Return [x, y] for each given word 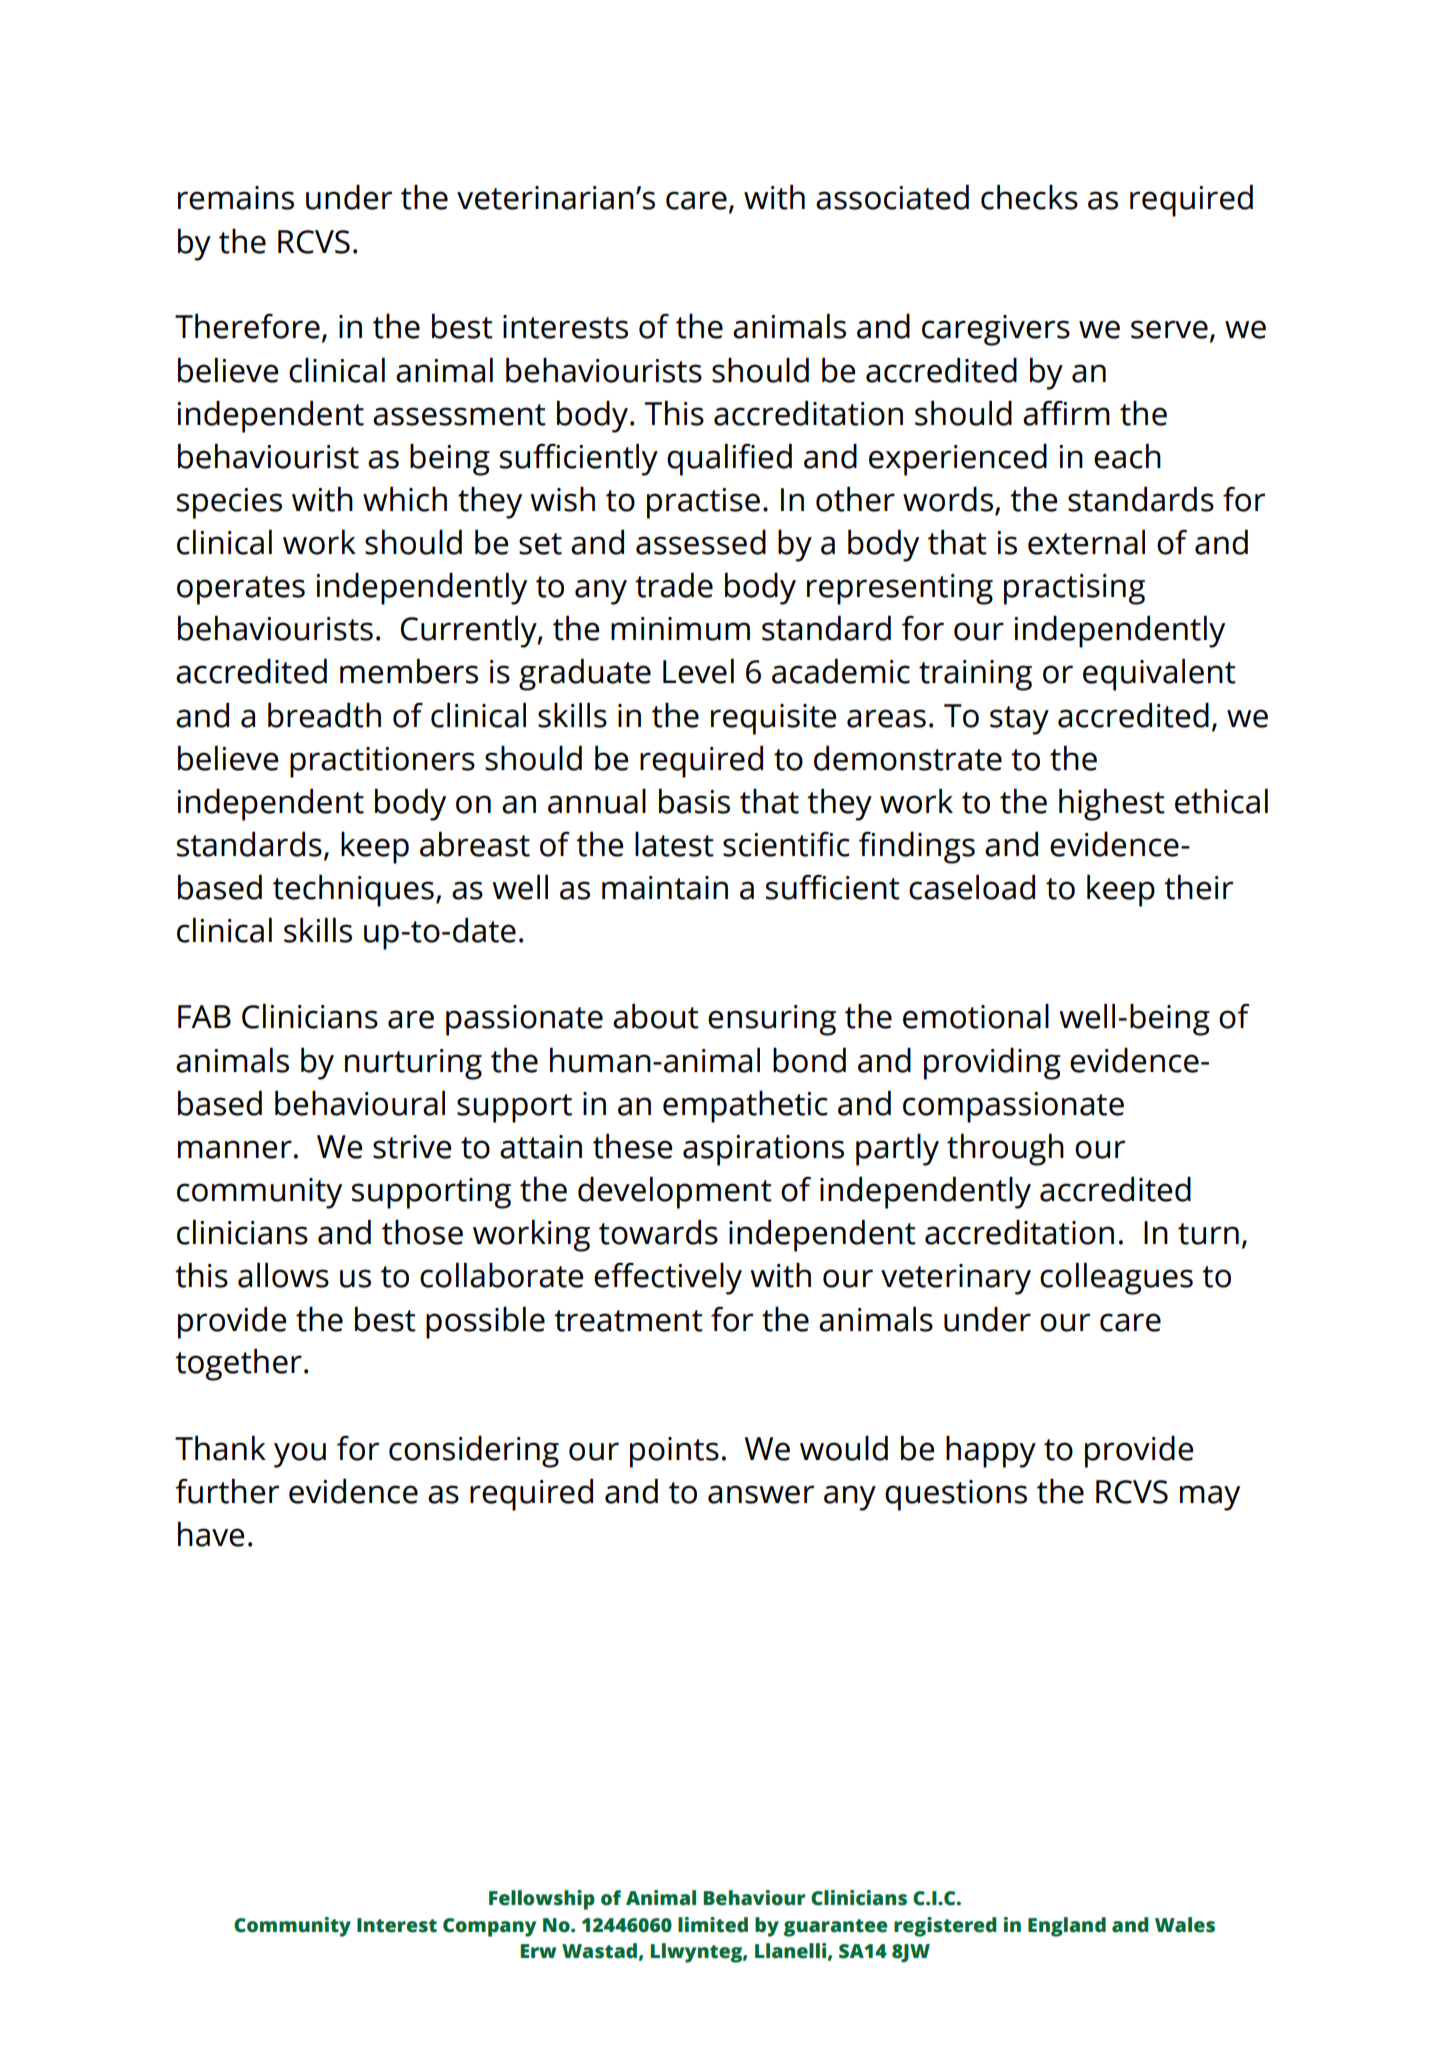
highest [1112, 804]
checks [1029, 197]
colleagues [1116, 1278]
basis [694, 801]
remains [236, 198]
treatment [628, 1321]
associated [892, 197]
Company [489, 1927]
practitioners [382, 762]
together [238, 1364]
